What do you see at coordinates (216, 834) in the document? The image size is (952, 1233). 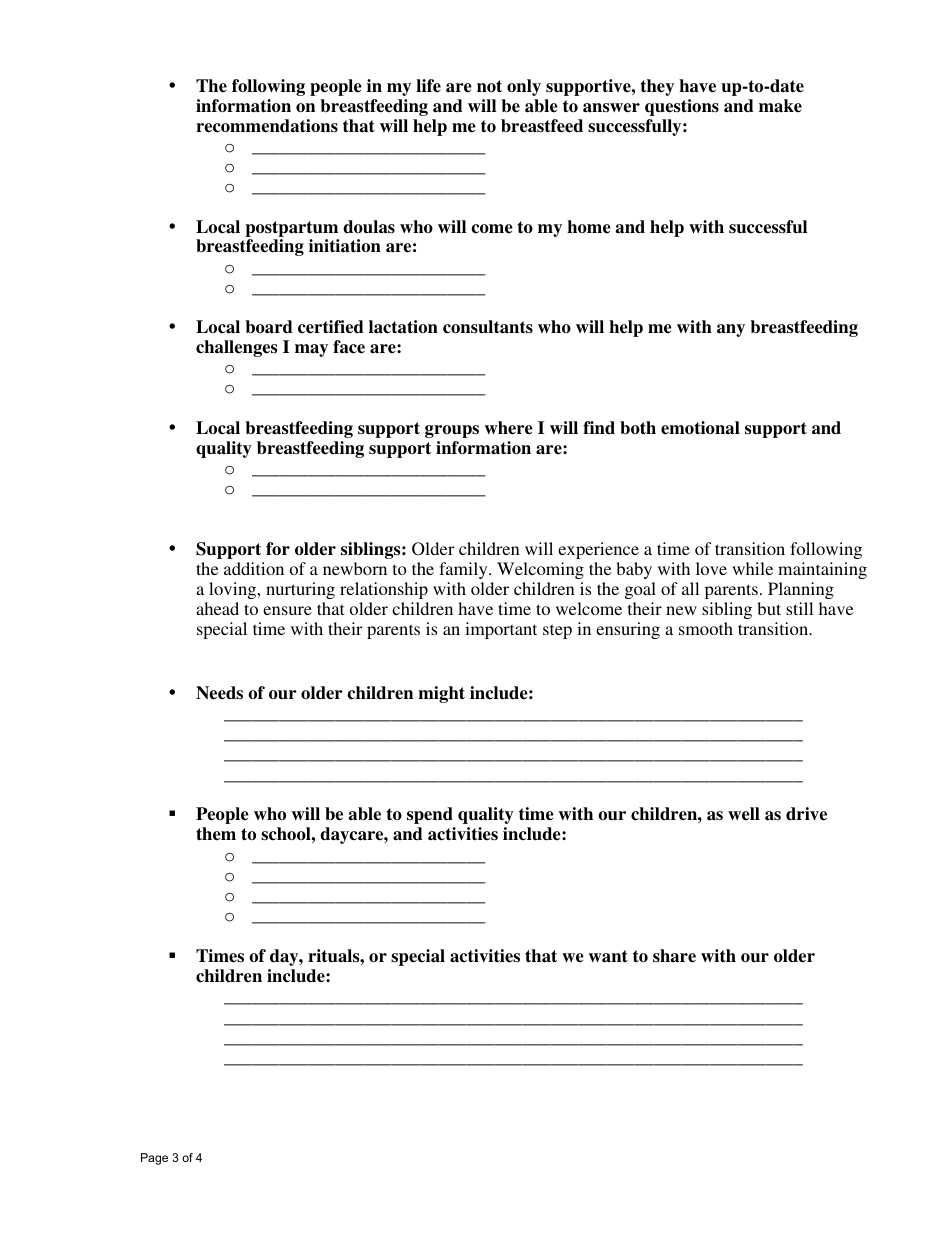 I see `them` at bounding box center [216, 834].
